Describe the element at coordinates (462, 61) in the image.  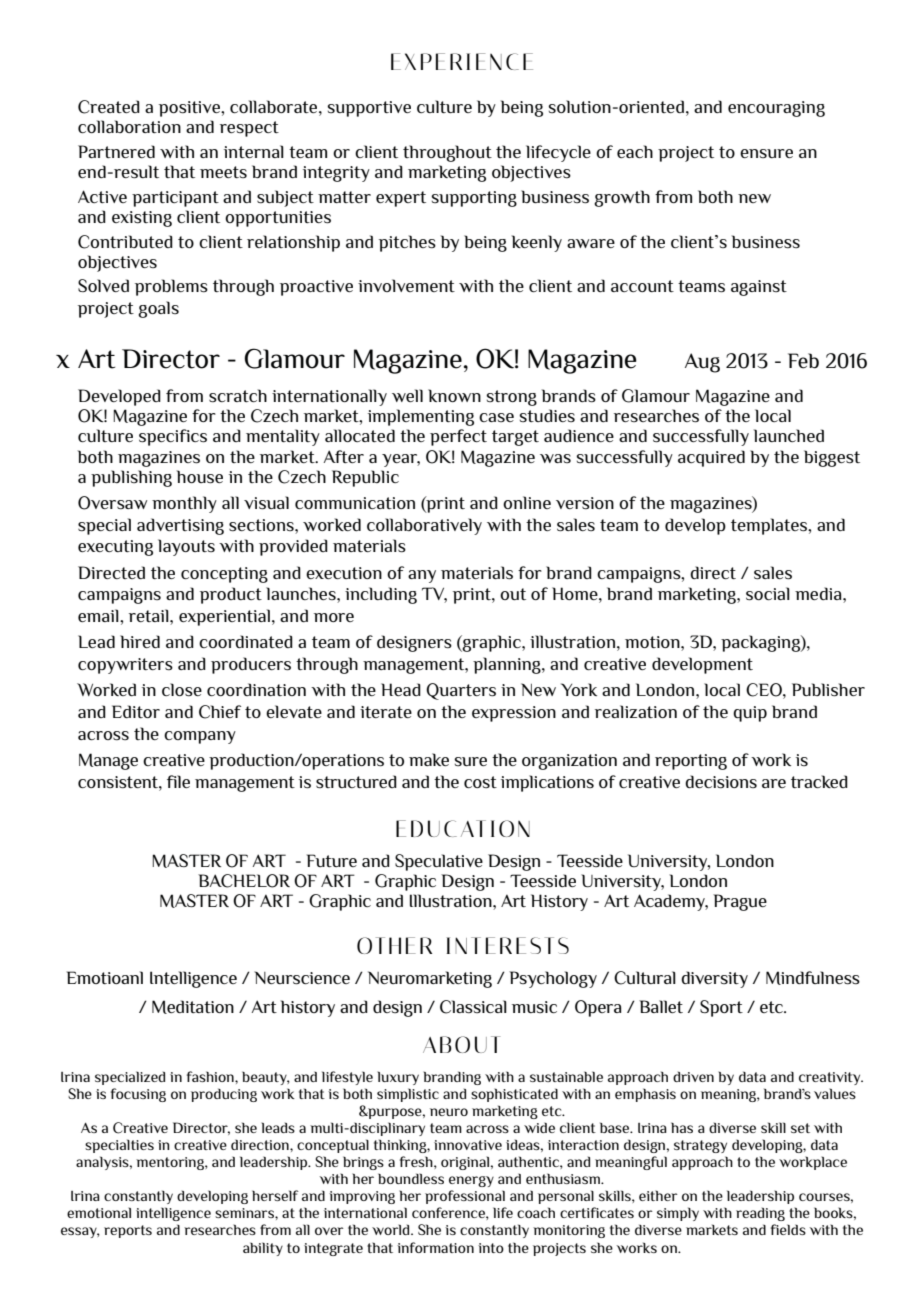
I see `EXPERIENCE` at that location.
